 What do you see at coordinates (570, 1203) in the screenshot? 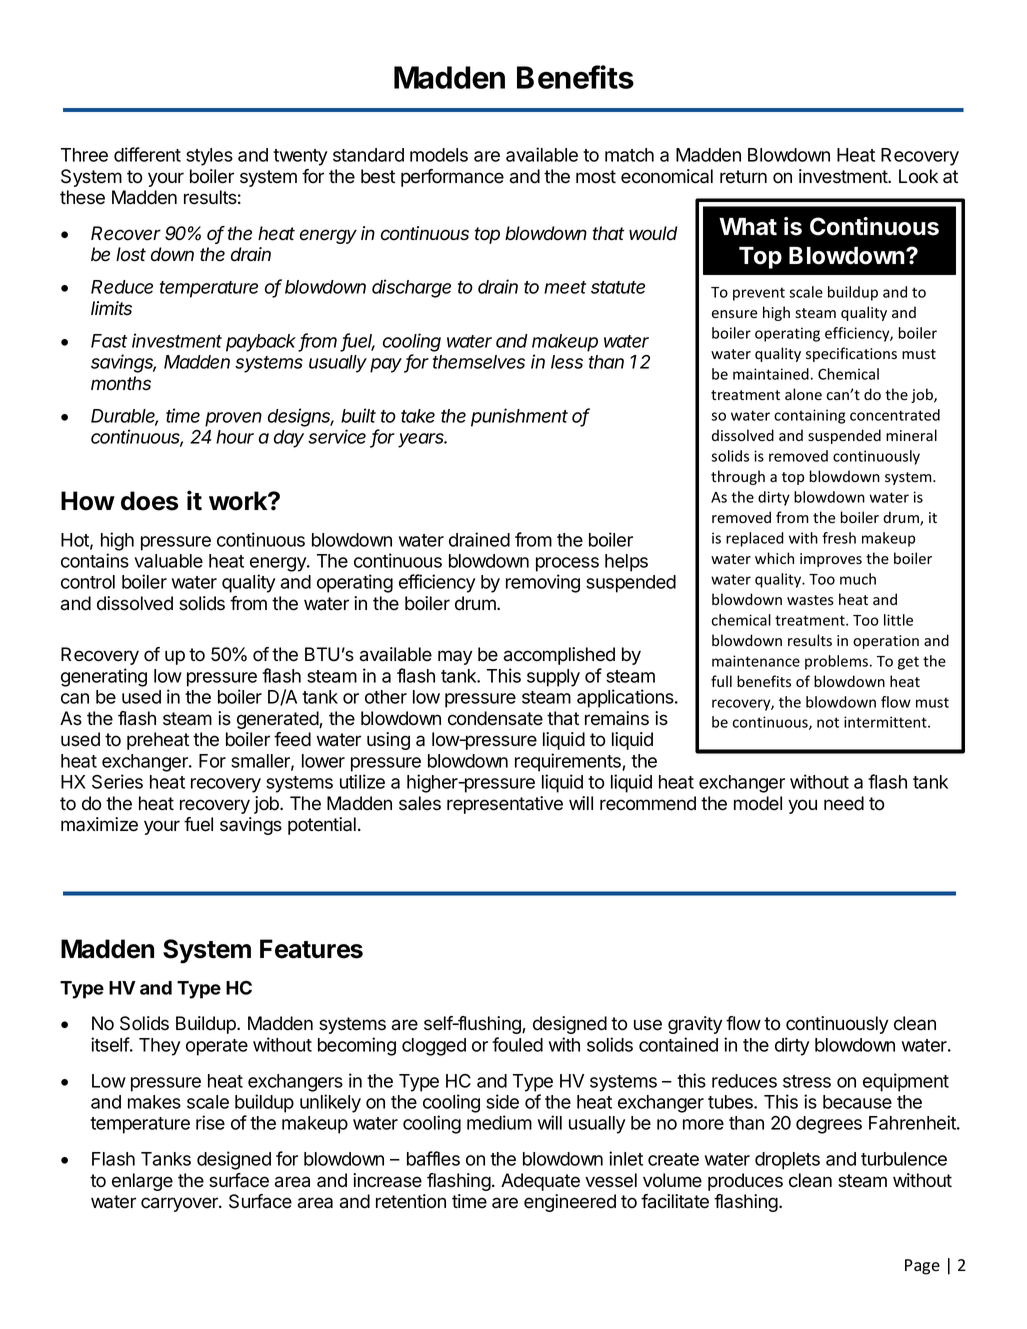
I see `engineered` at bounding box center [570, 1203].
